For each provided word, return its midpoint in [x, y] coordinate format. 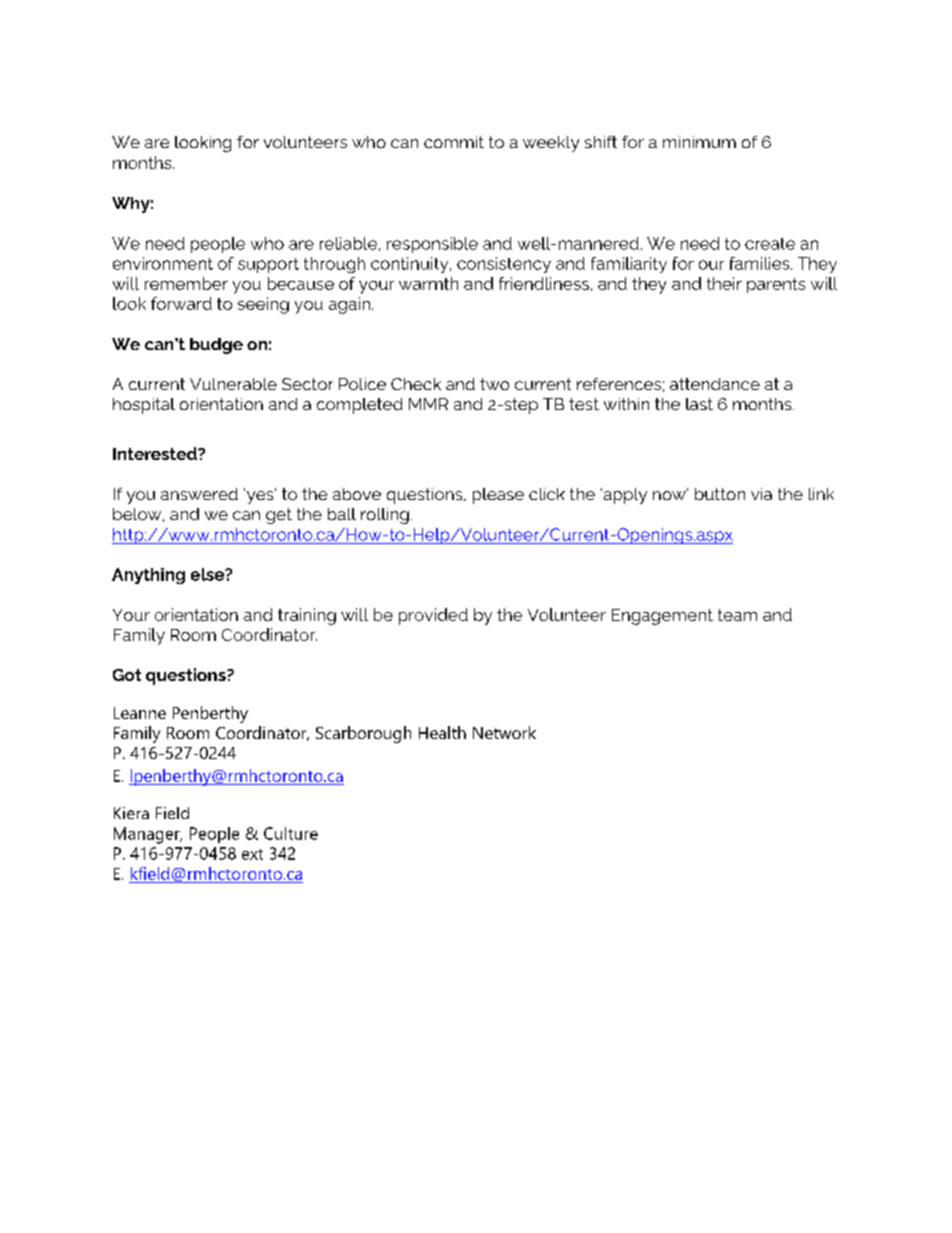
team [737, 615]
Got [127, 675]
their [724, 283]
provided [433, 616]
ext [252, 854]
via [761, 494]
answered [199, 494]
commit [454, 142]
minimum [699, 142]
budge [216, 346]
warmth [428, 283]
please [498, 496]
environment [163, 263]
